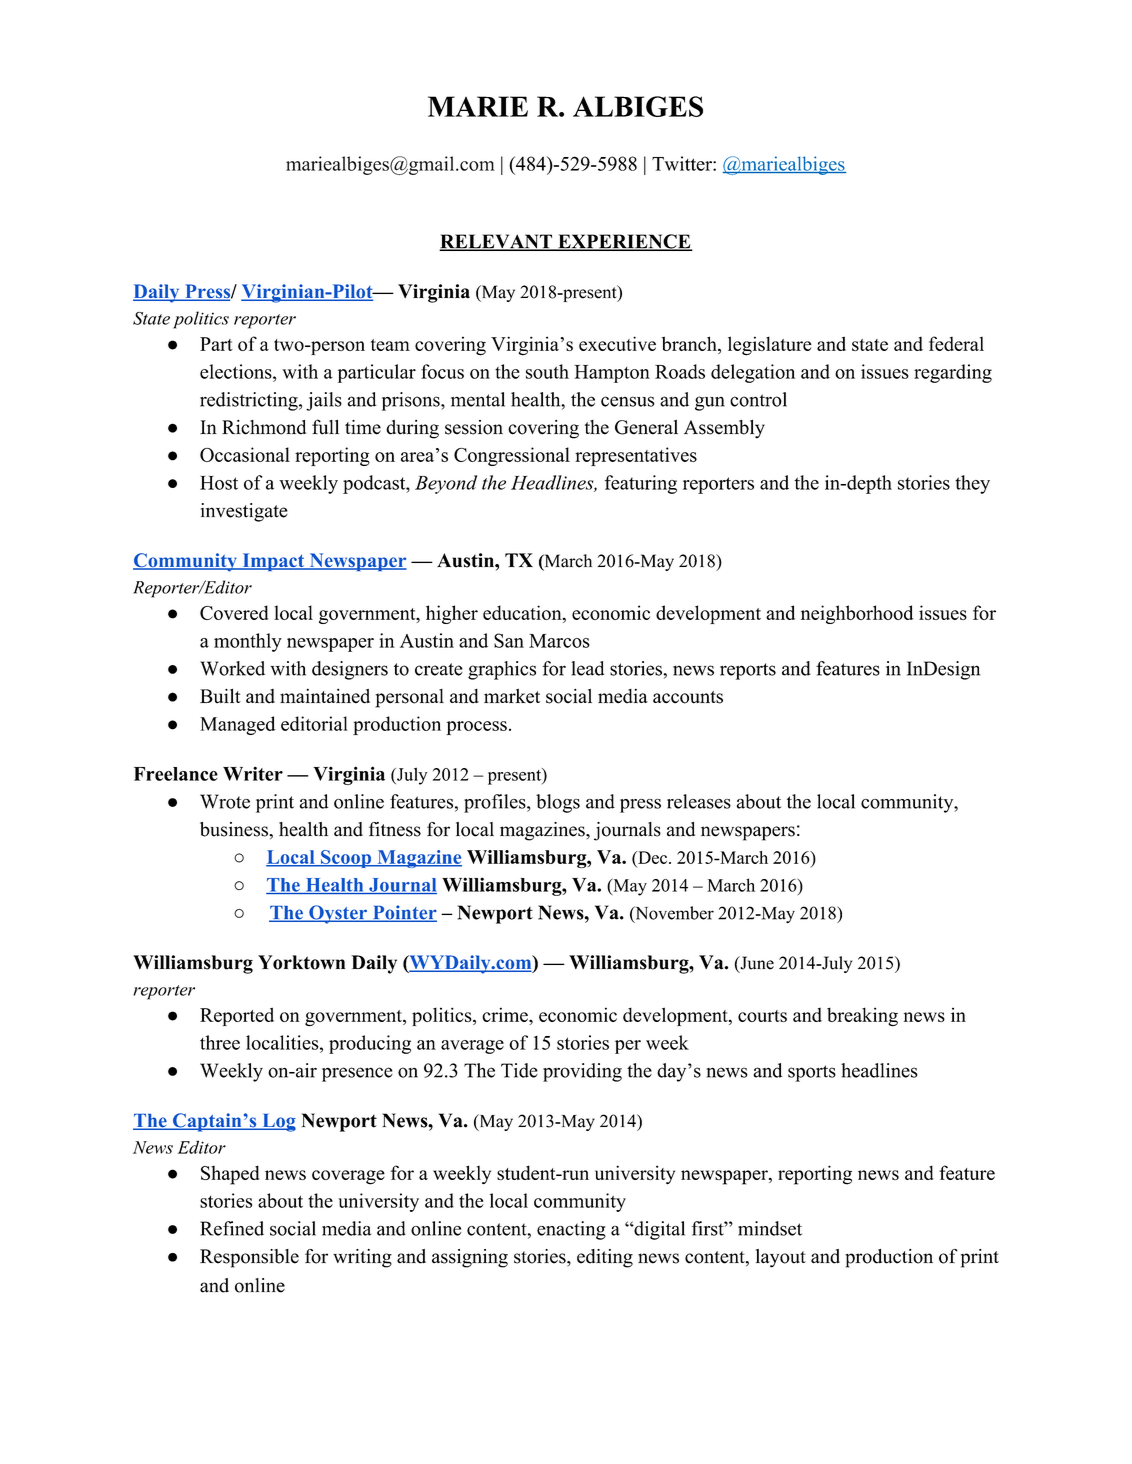  What do you see at coordinates (232, 1228) in the page?
I see `Refined` at bounding box center [232, 1228].
